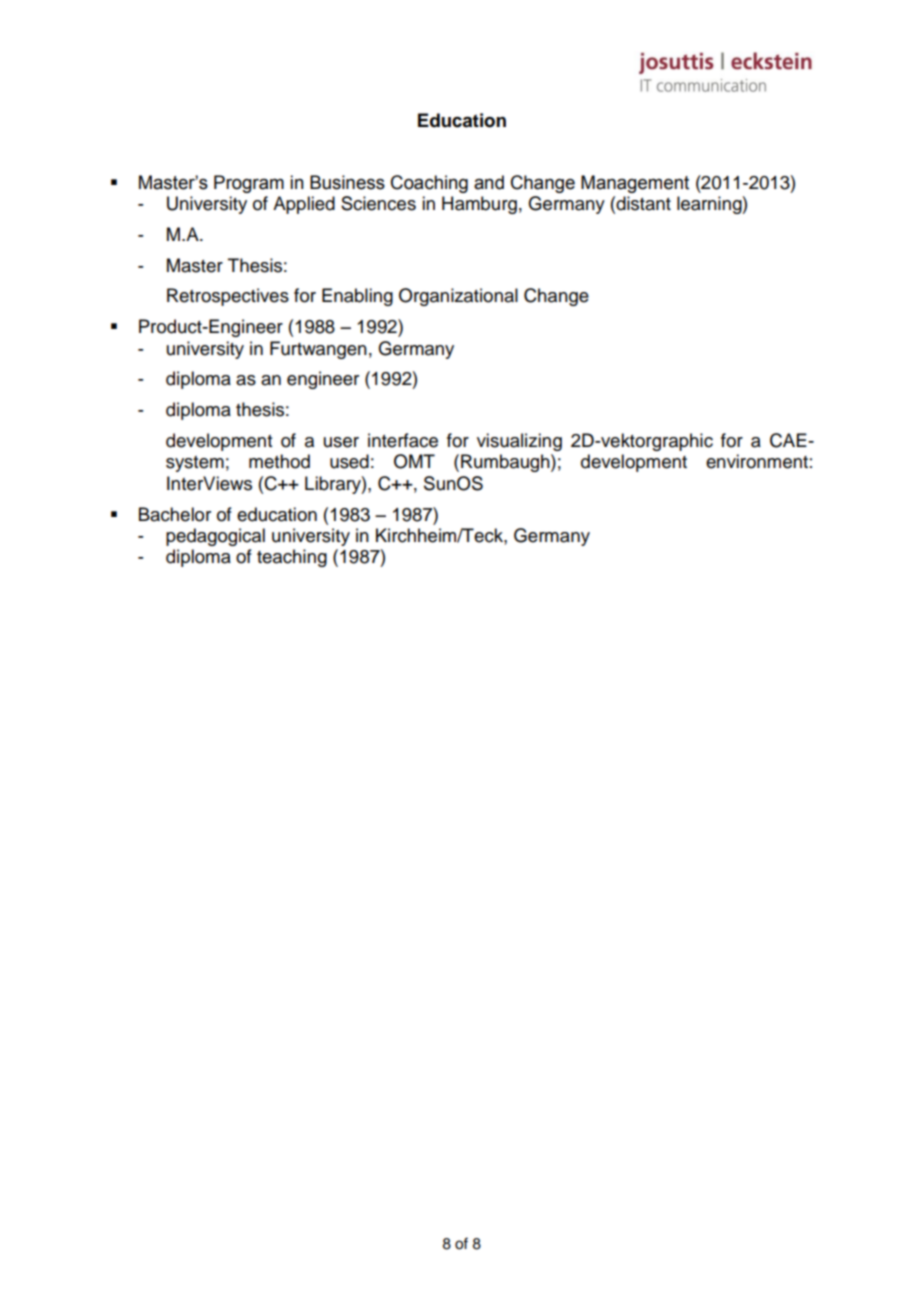  I want to click on pedagogical, so click(215, 537).
